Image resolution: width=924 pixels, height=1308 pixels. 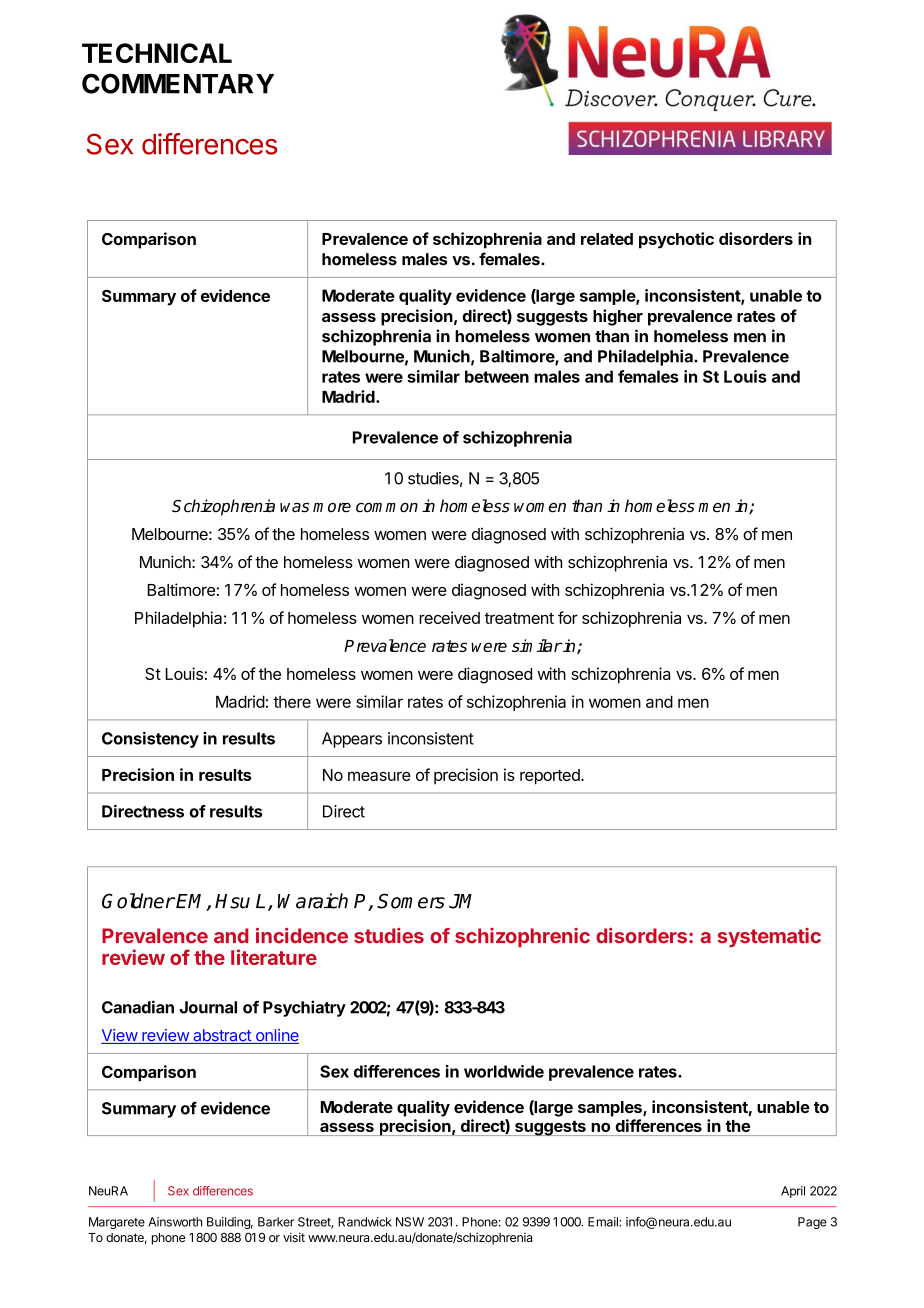 I want to click on COMMENTARY, so click(x=178, y=83).
